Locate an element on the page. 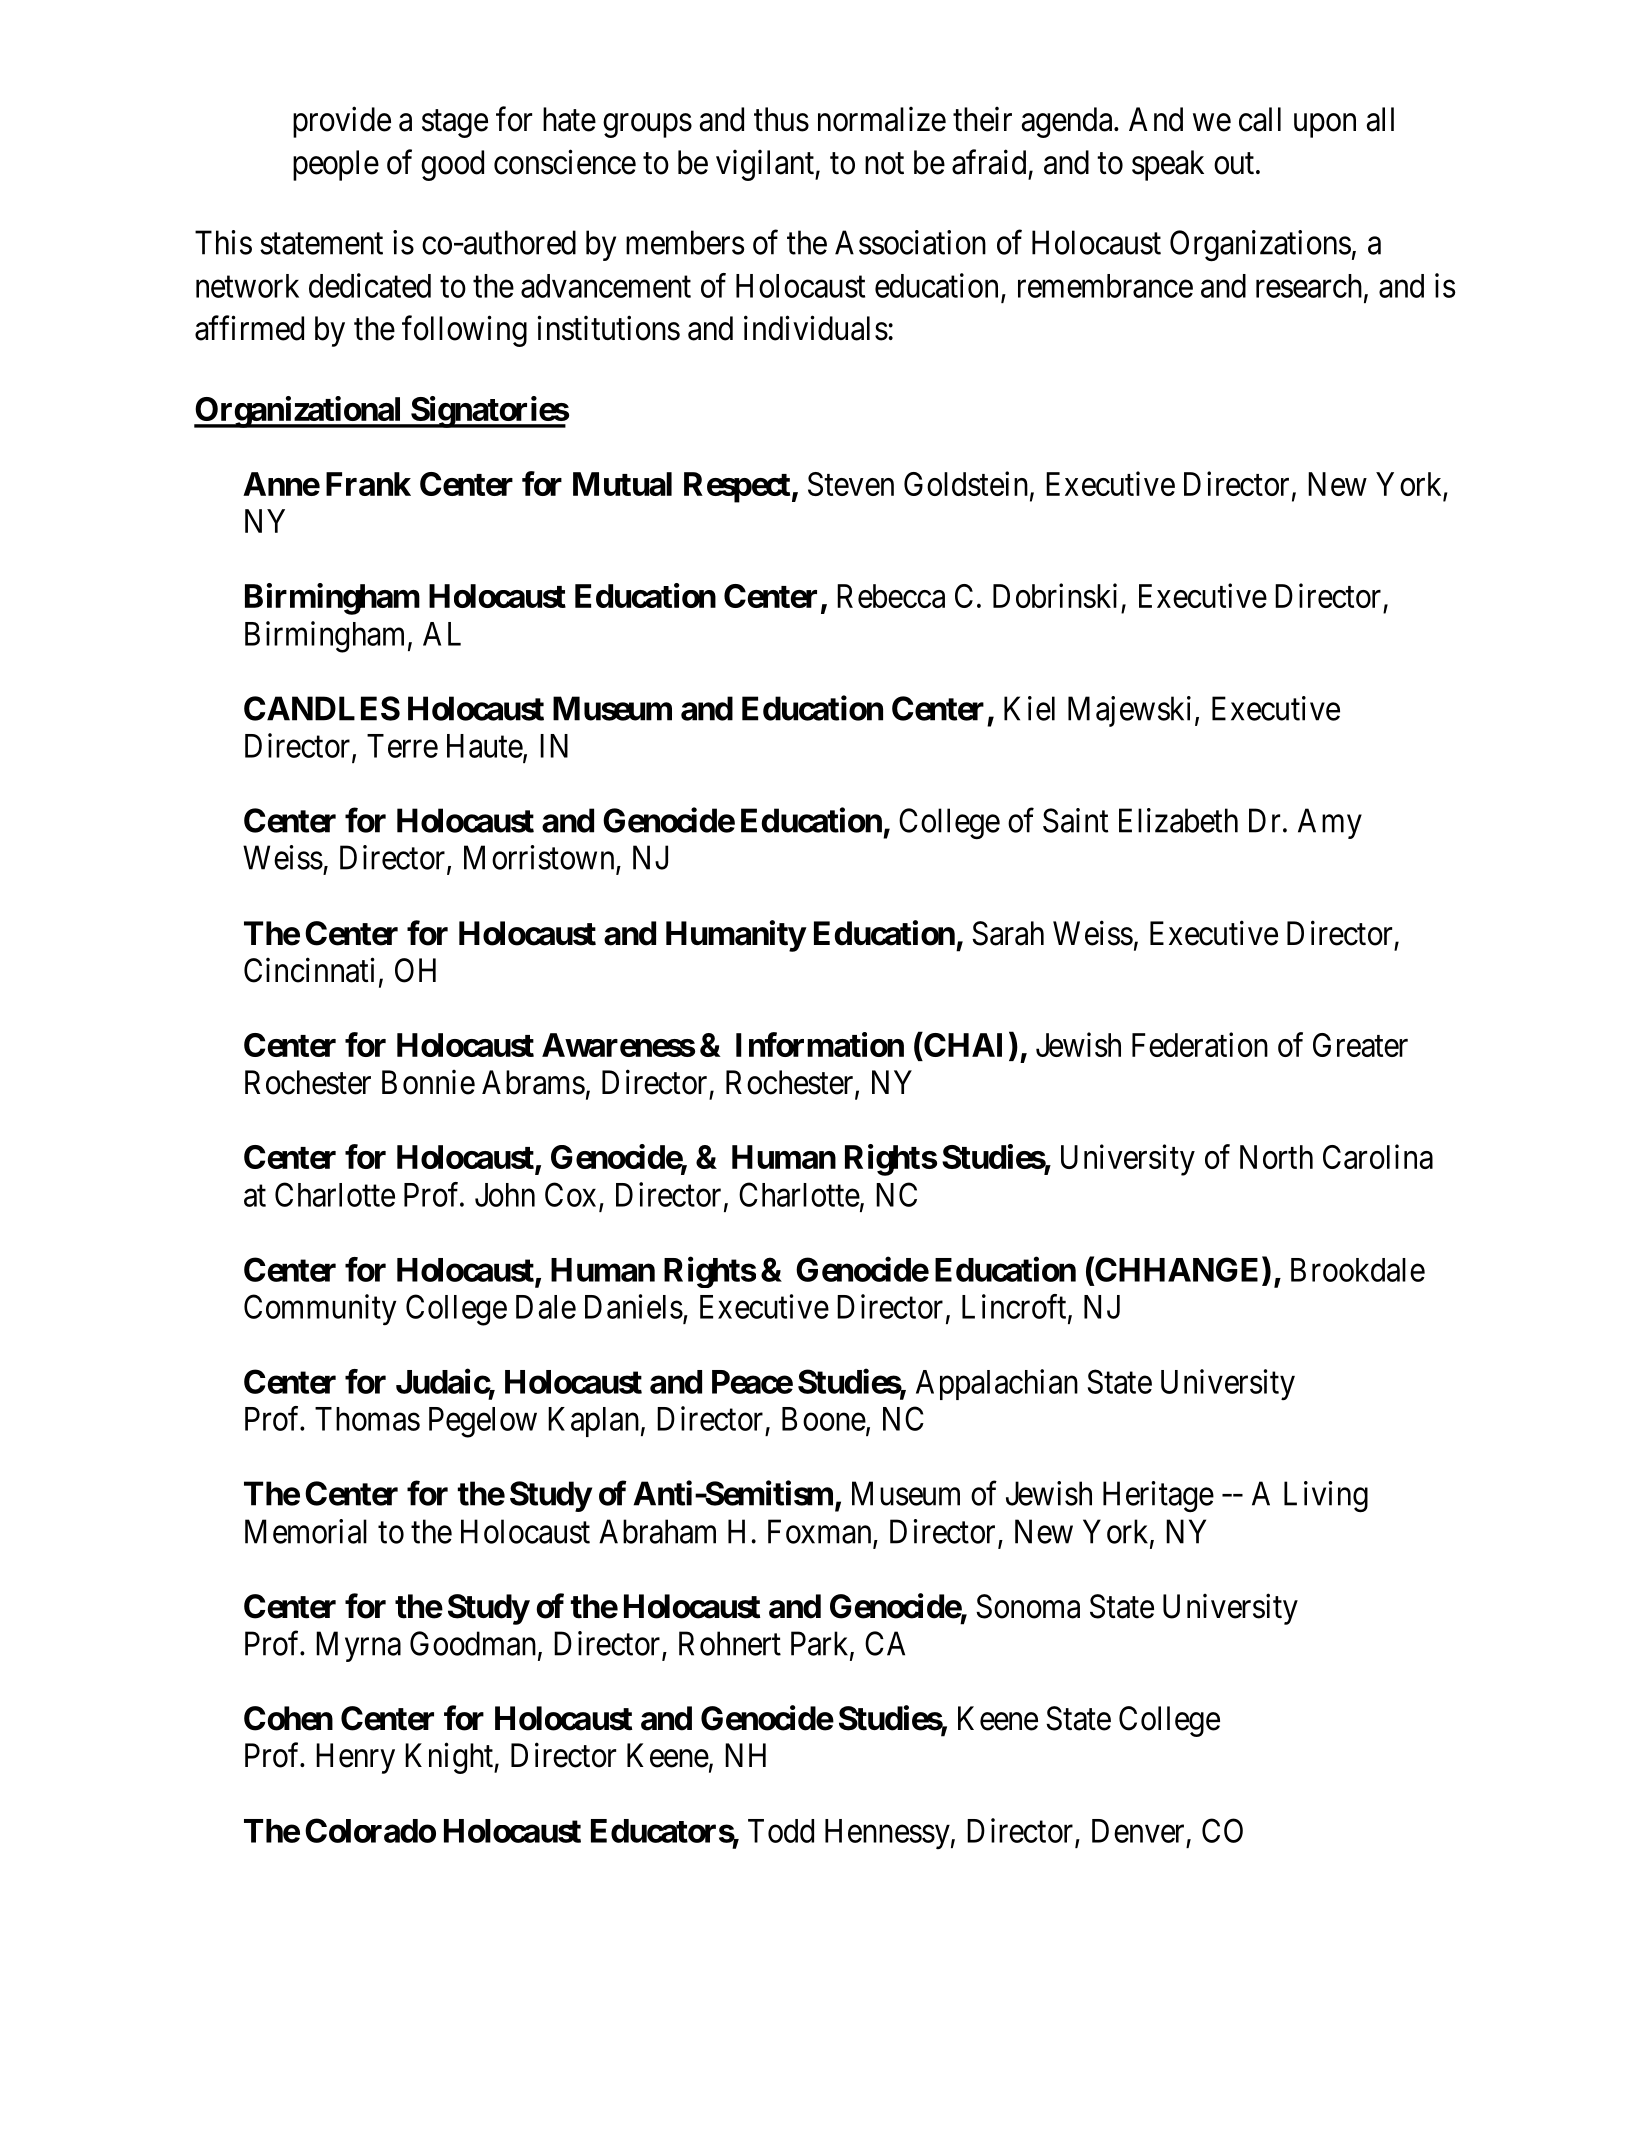  Rebecca is located at coordinates (891, 596).
